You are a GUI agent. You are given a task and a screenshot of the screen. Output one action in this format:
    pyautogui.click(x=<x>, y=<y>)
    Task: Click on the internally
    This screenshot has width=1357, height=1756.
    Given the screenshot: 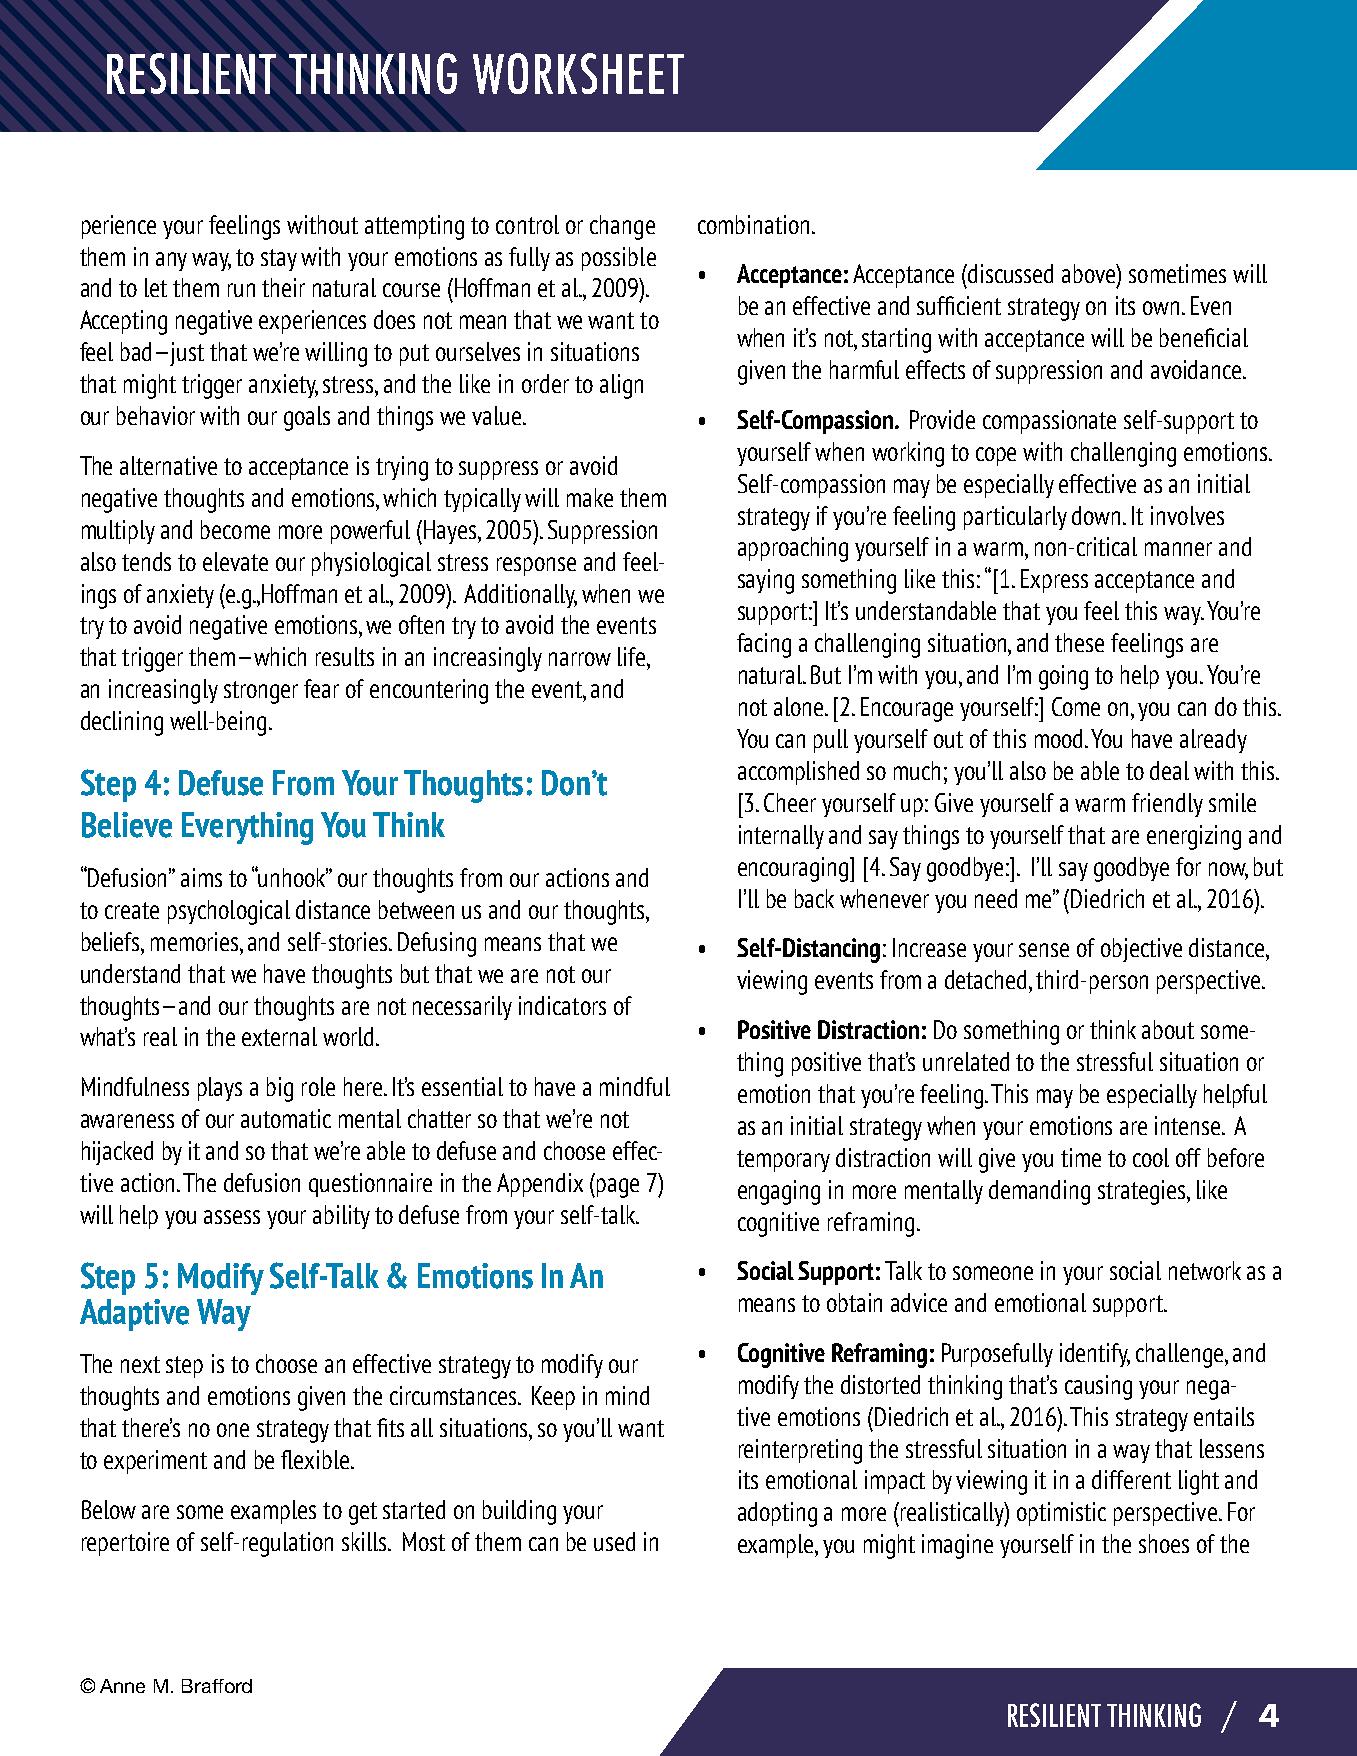 What is the action you would take?
    pyautogui.click(x=781, y=837)
